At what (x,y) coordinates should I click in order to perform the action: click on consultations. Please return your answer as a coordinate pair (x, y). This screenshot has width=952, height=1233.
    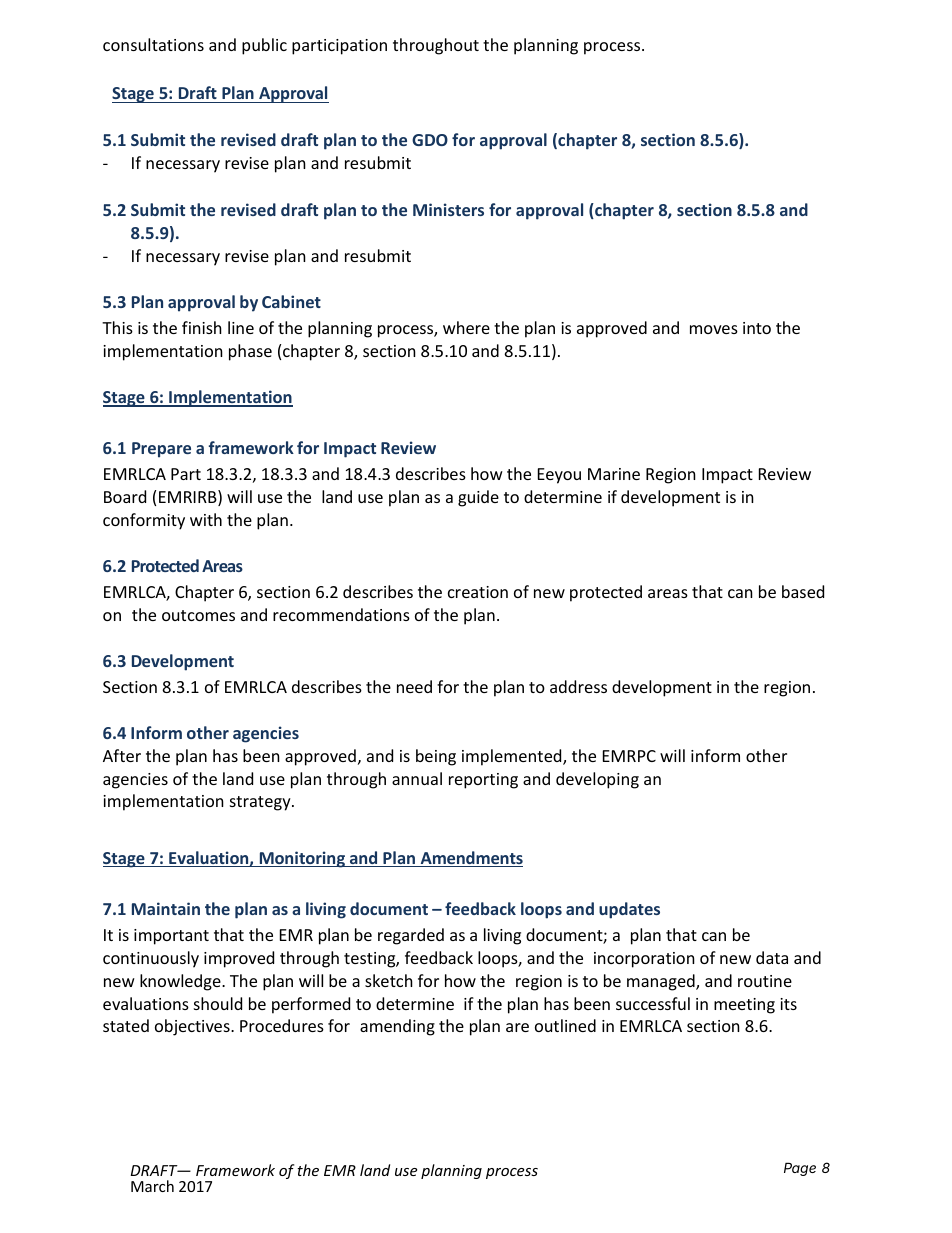
    Looking at the image, I should click on (153, 44).
